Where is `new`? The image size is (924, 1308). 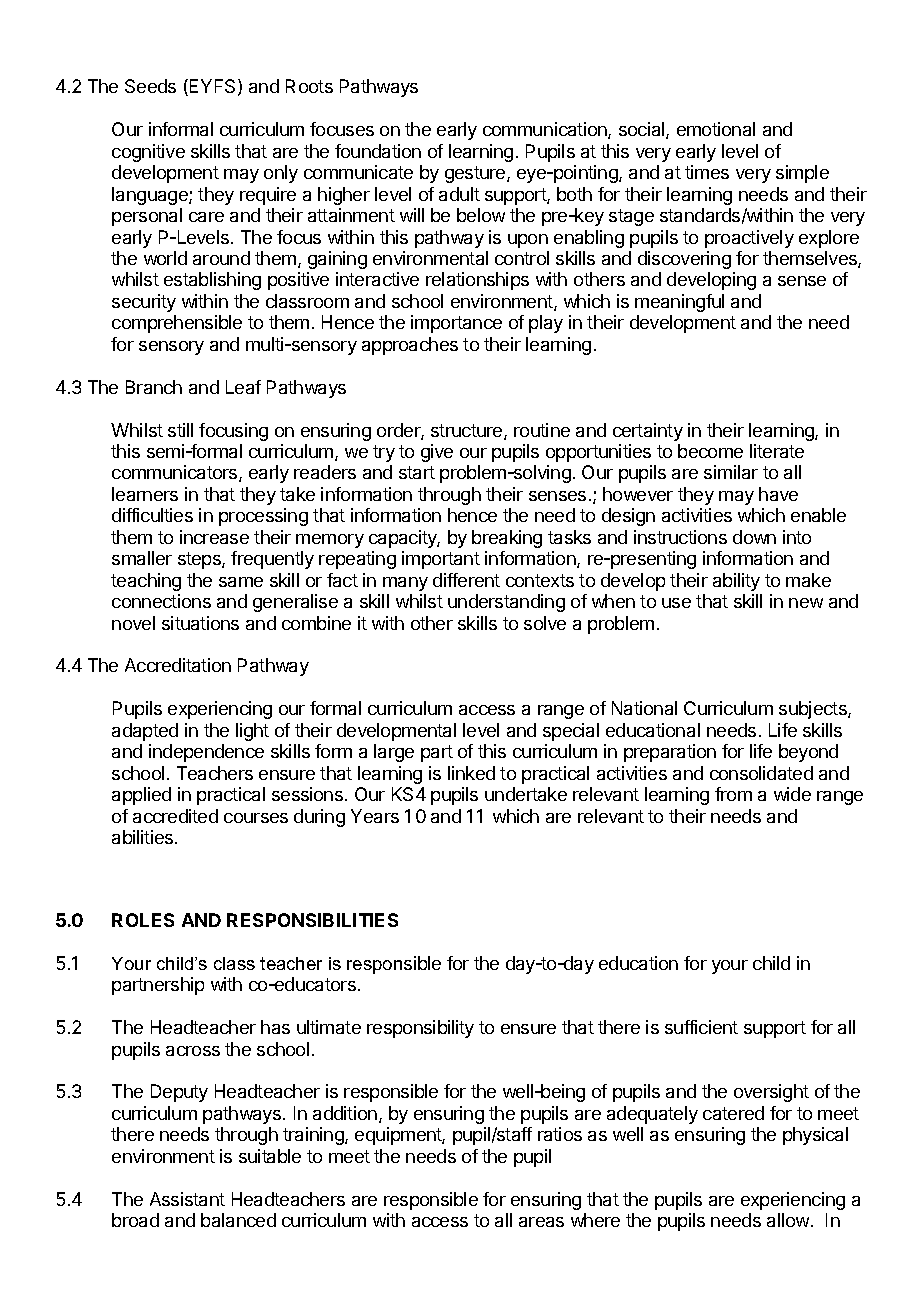 new is located at coordinates (806, 603).
